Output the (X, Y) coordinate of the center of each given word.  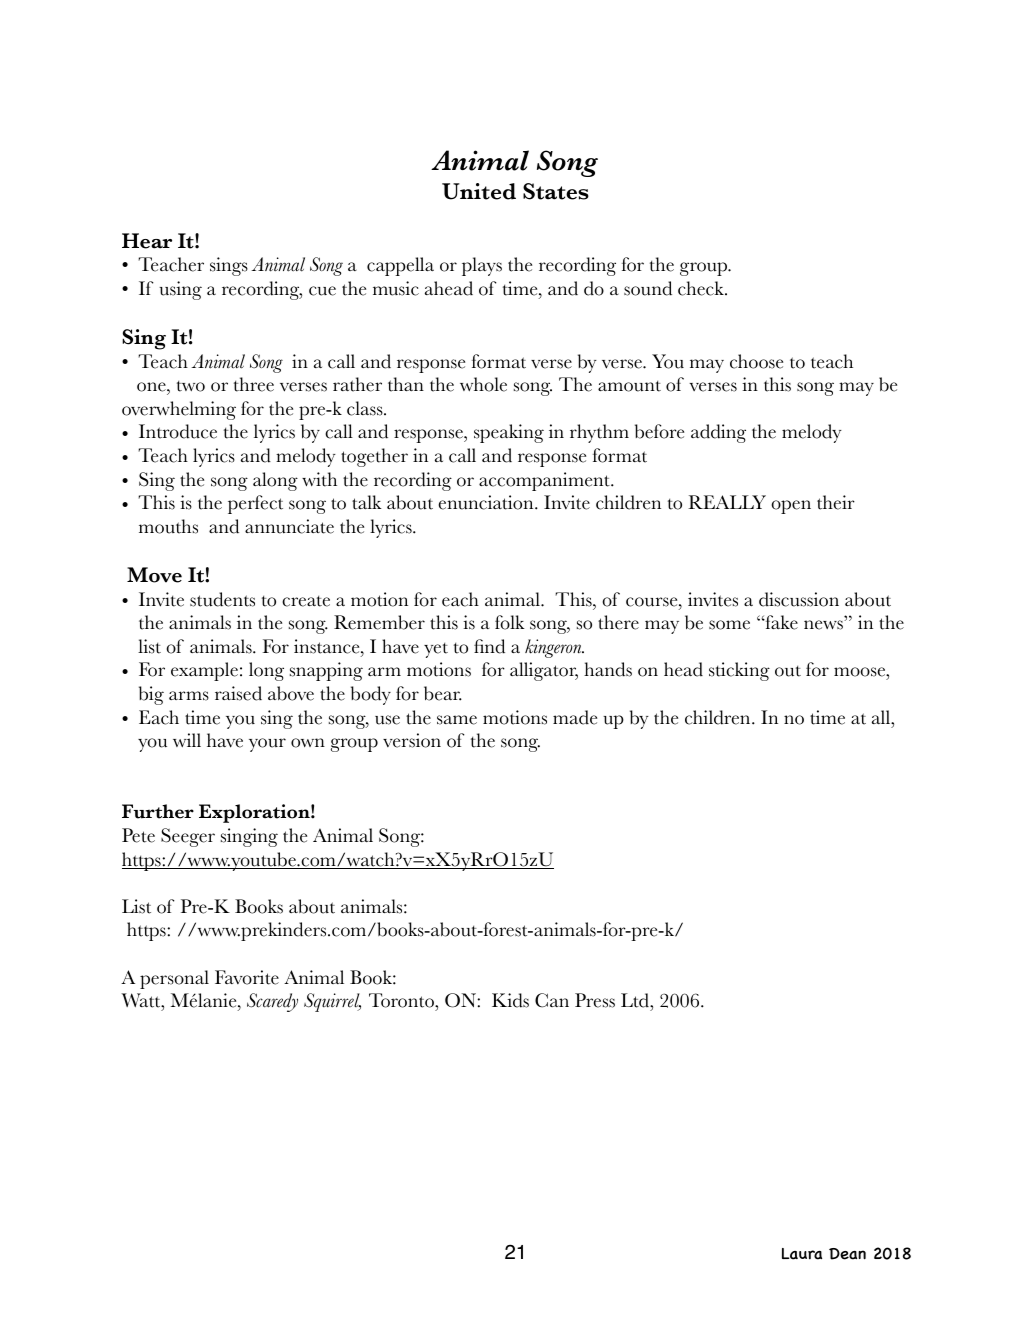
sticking (739, 671)
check (702, 288)
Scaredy (272, 1002)
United (479, 191)
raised (238, 693)
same (457, 720)
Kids (510, 1000)
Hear (147, 241)
